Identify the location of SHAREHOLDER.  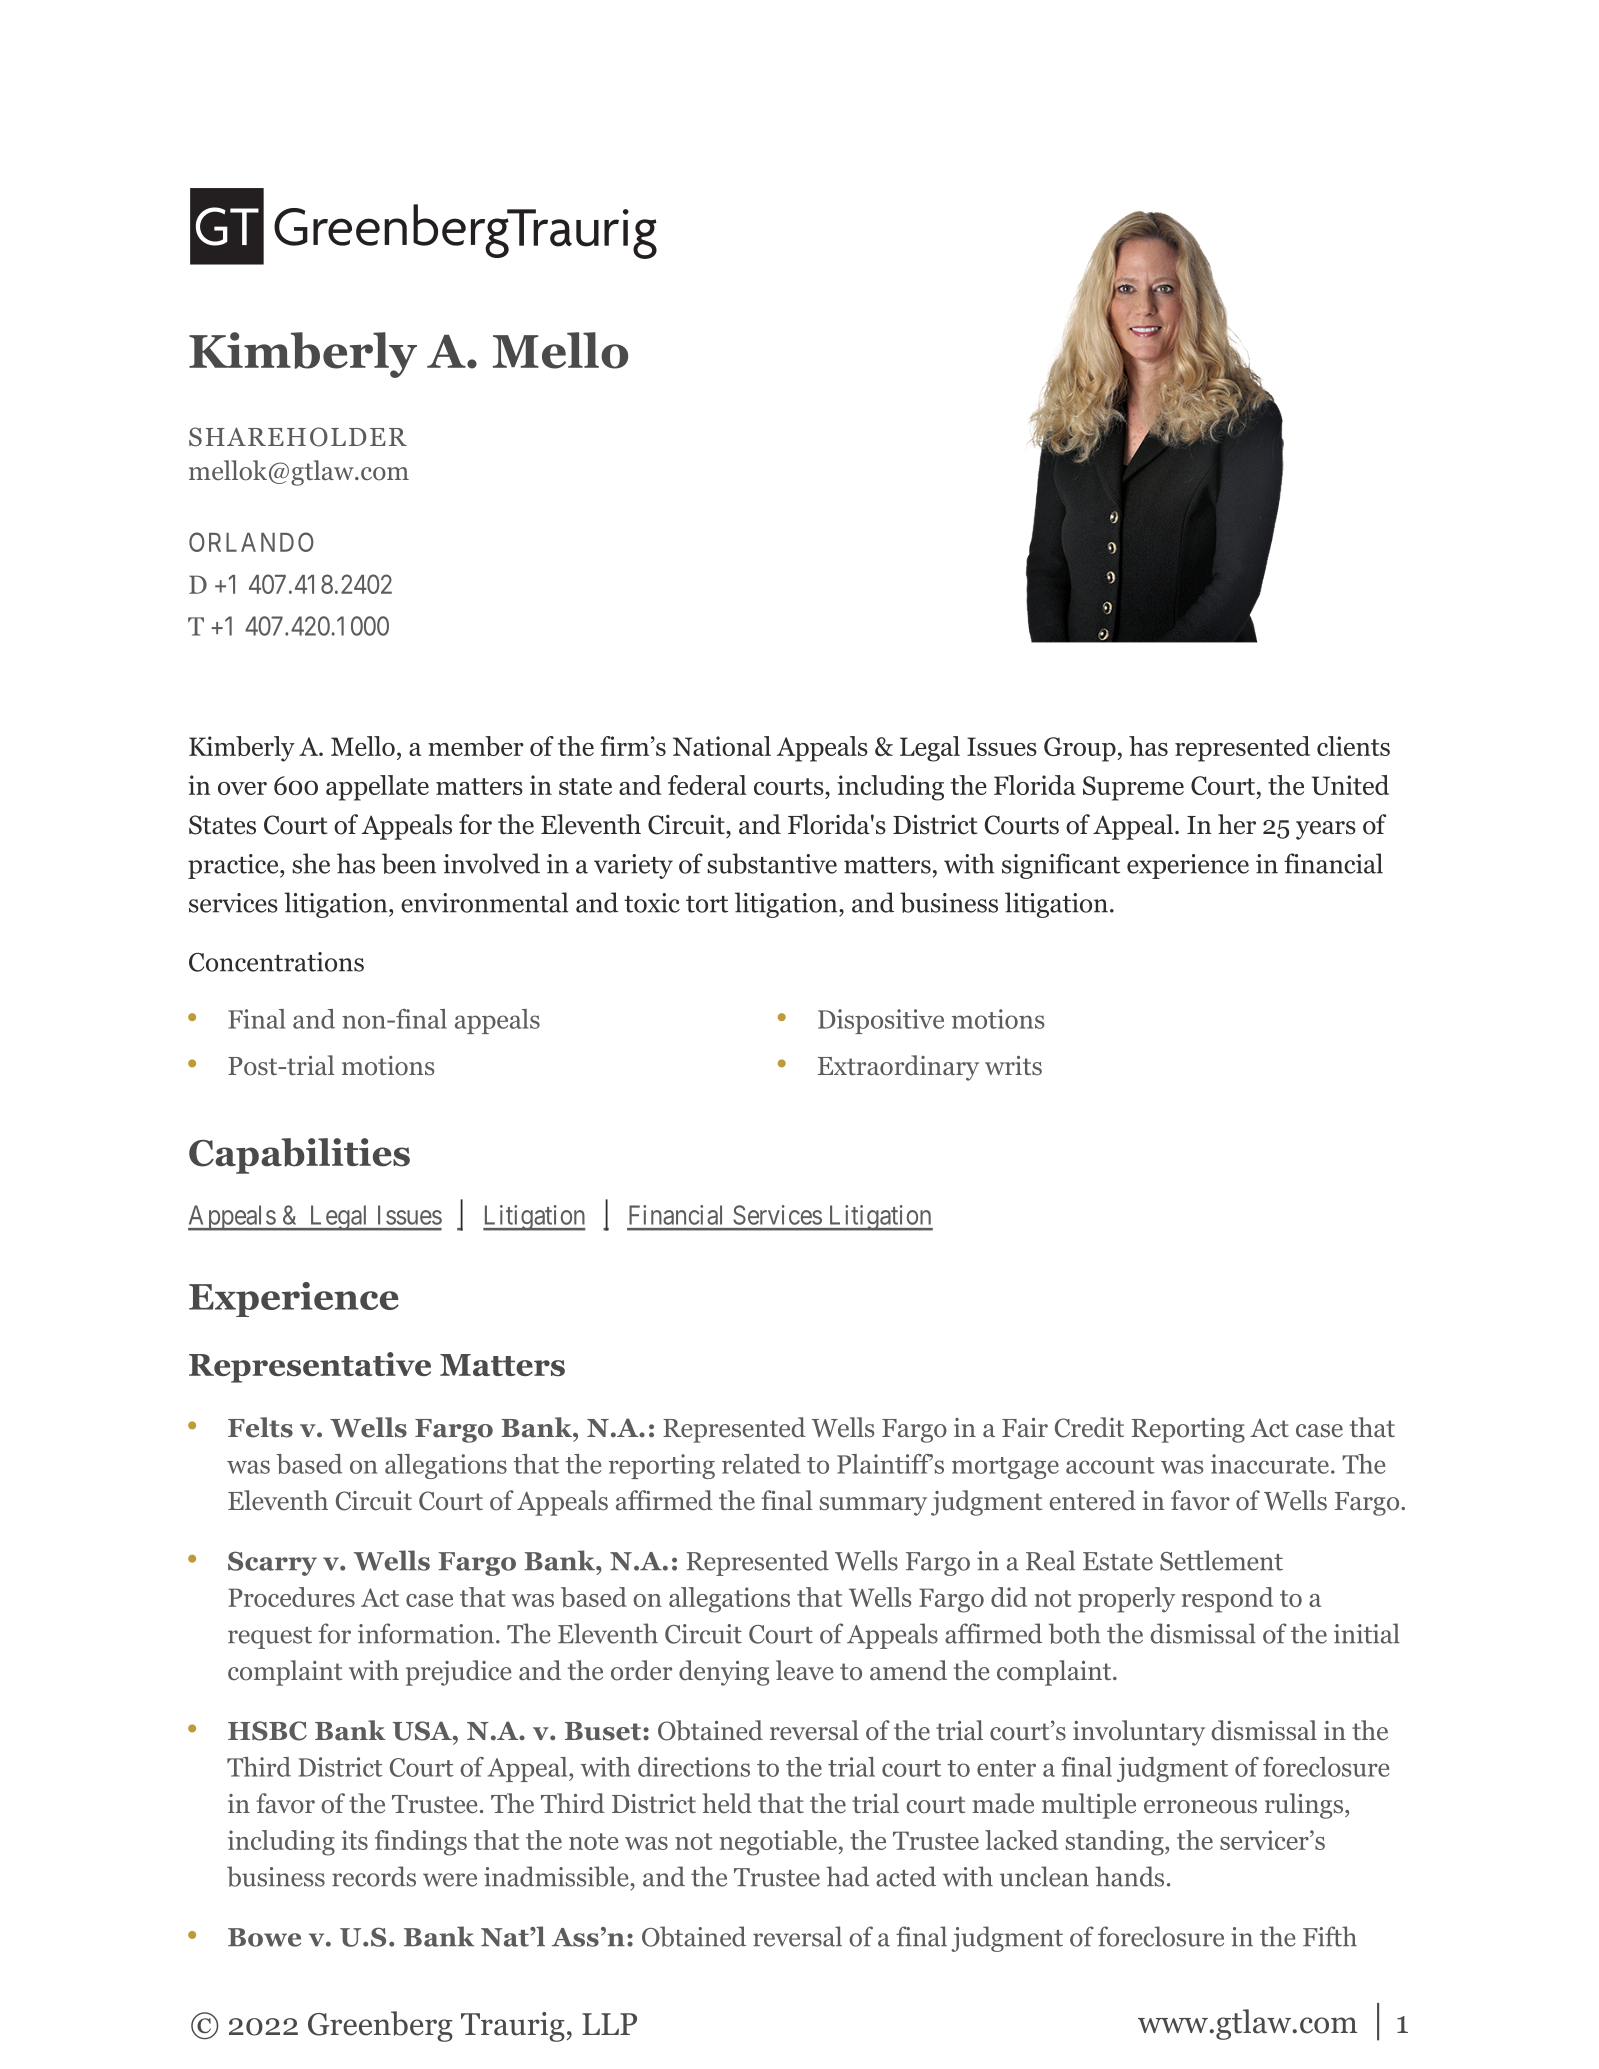
(298, 437).
